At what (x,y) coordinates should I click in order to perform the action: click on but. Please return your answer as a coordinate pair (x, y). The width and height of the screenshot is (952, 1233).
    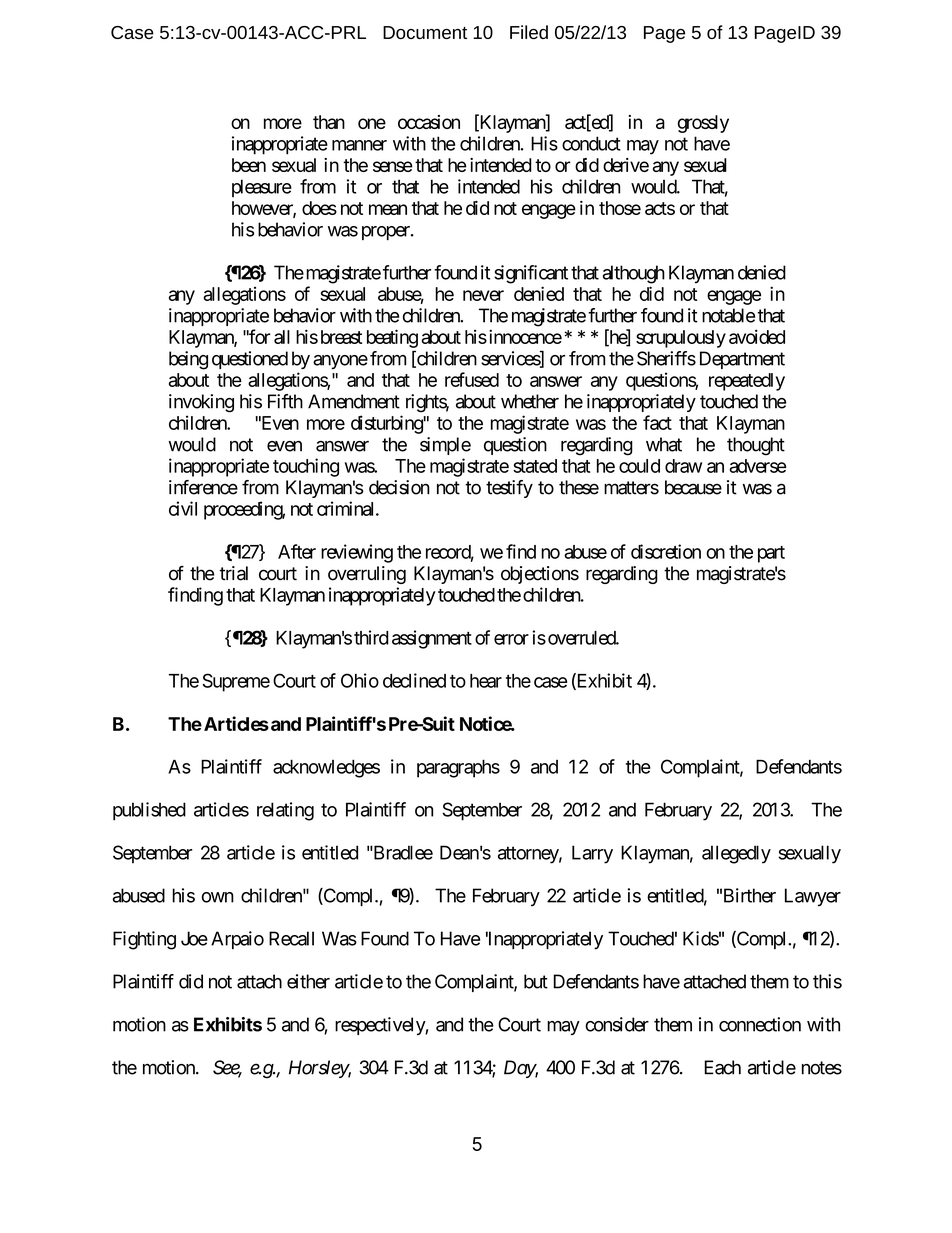
    Looking at the image, I should click on (536, 981).
